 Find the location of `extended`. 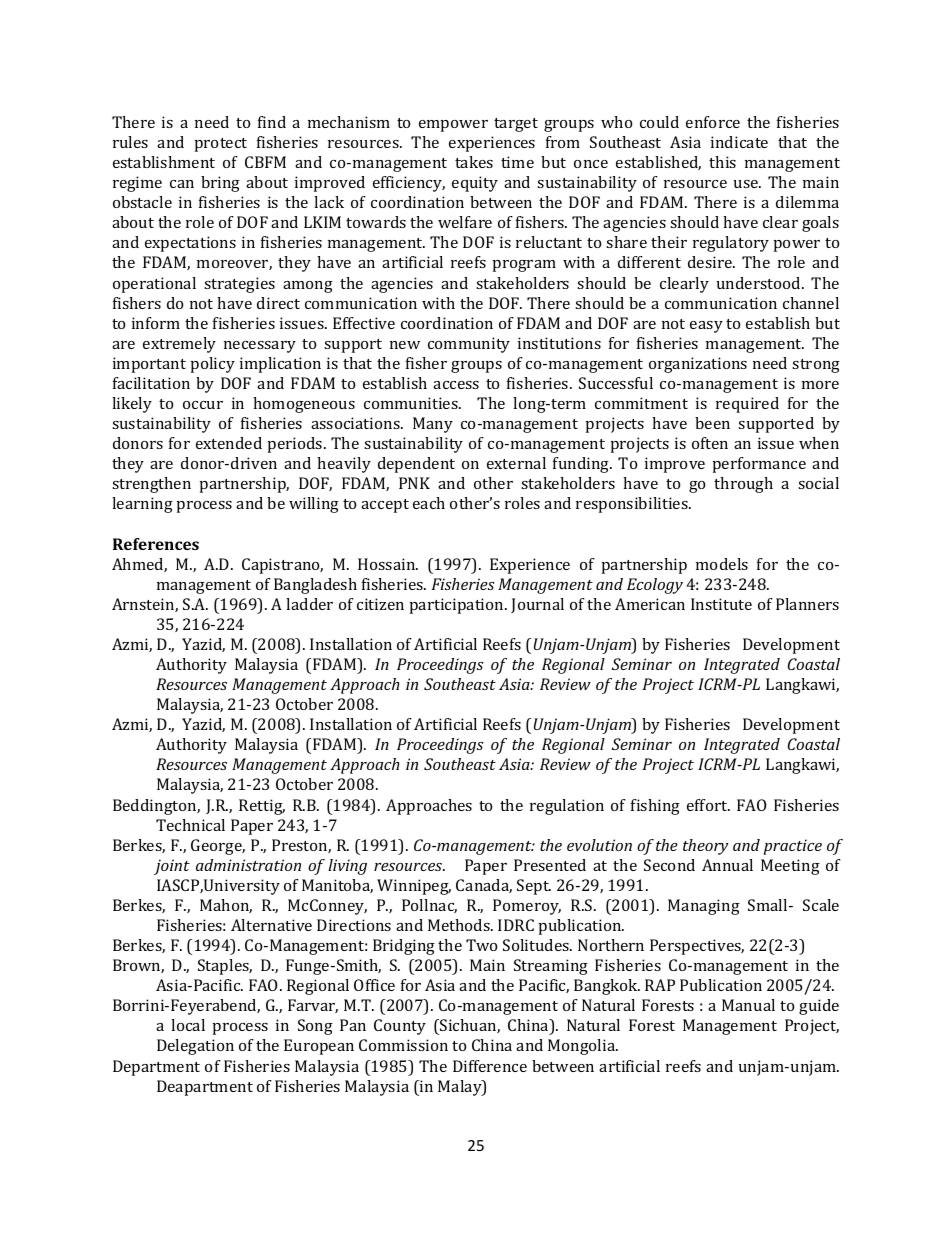

extended is located at coordinates (229, 443).
